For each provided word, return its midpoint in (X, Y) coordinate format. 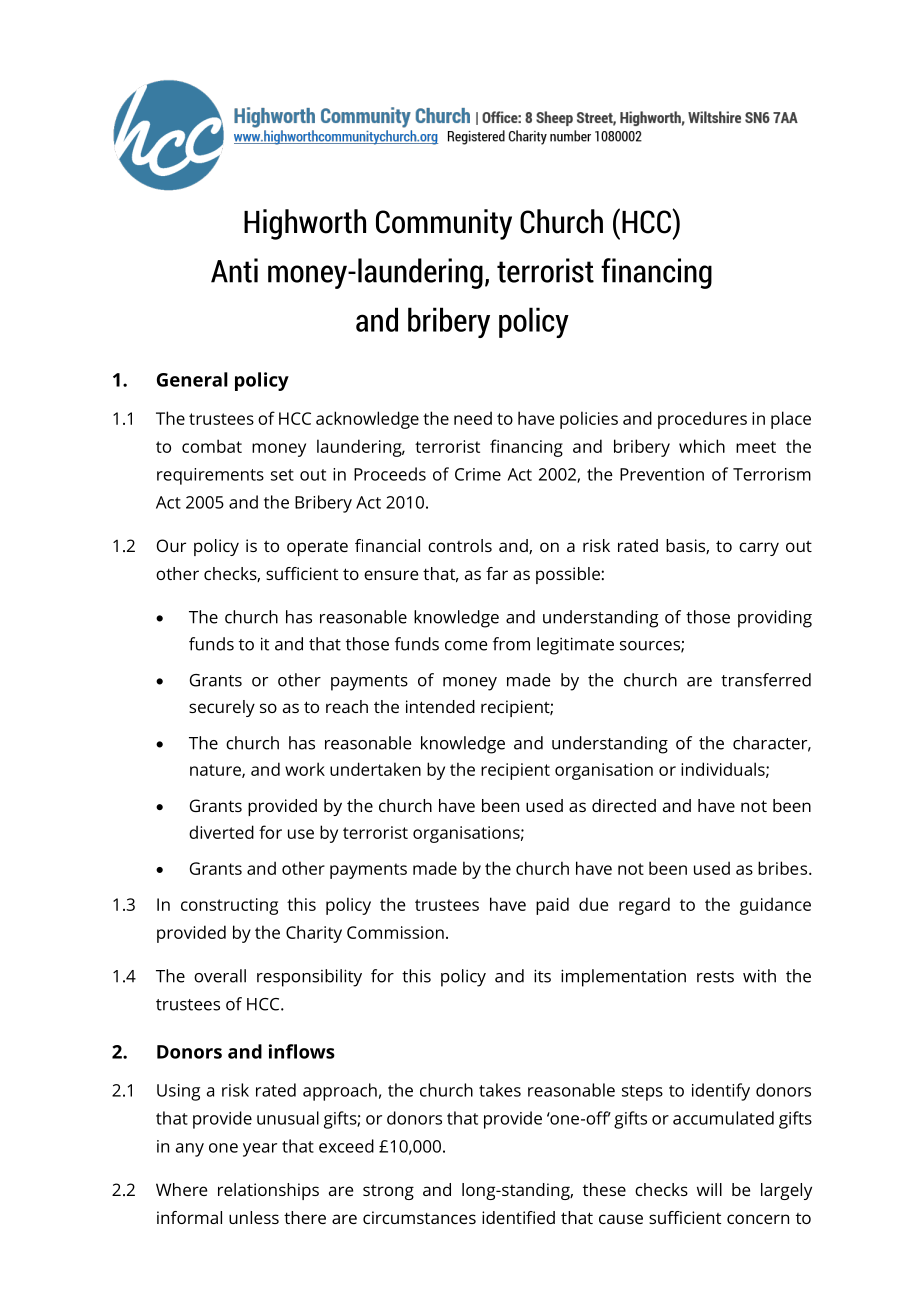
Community (444, 224)
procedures (702, 420)
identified (518, 1217)
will (709, 1189)
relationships (268, 1191)
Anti (234, 270)
